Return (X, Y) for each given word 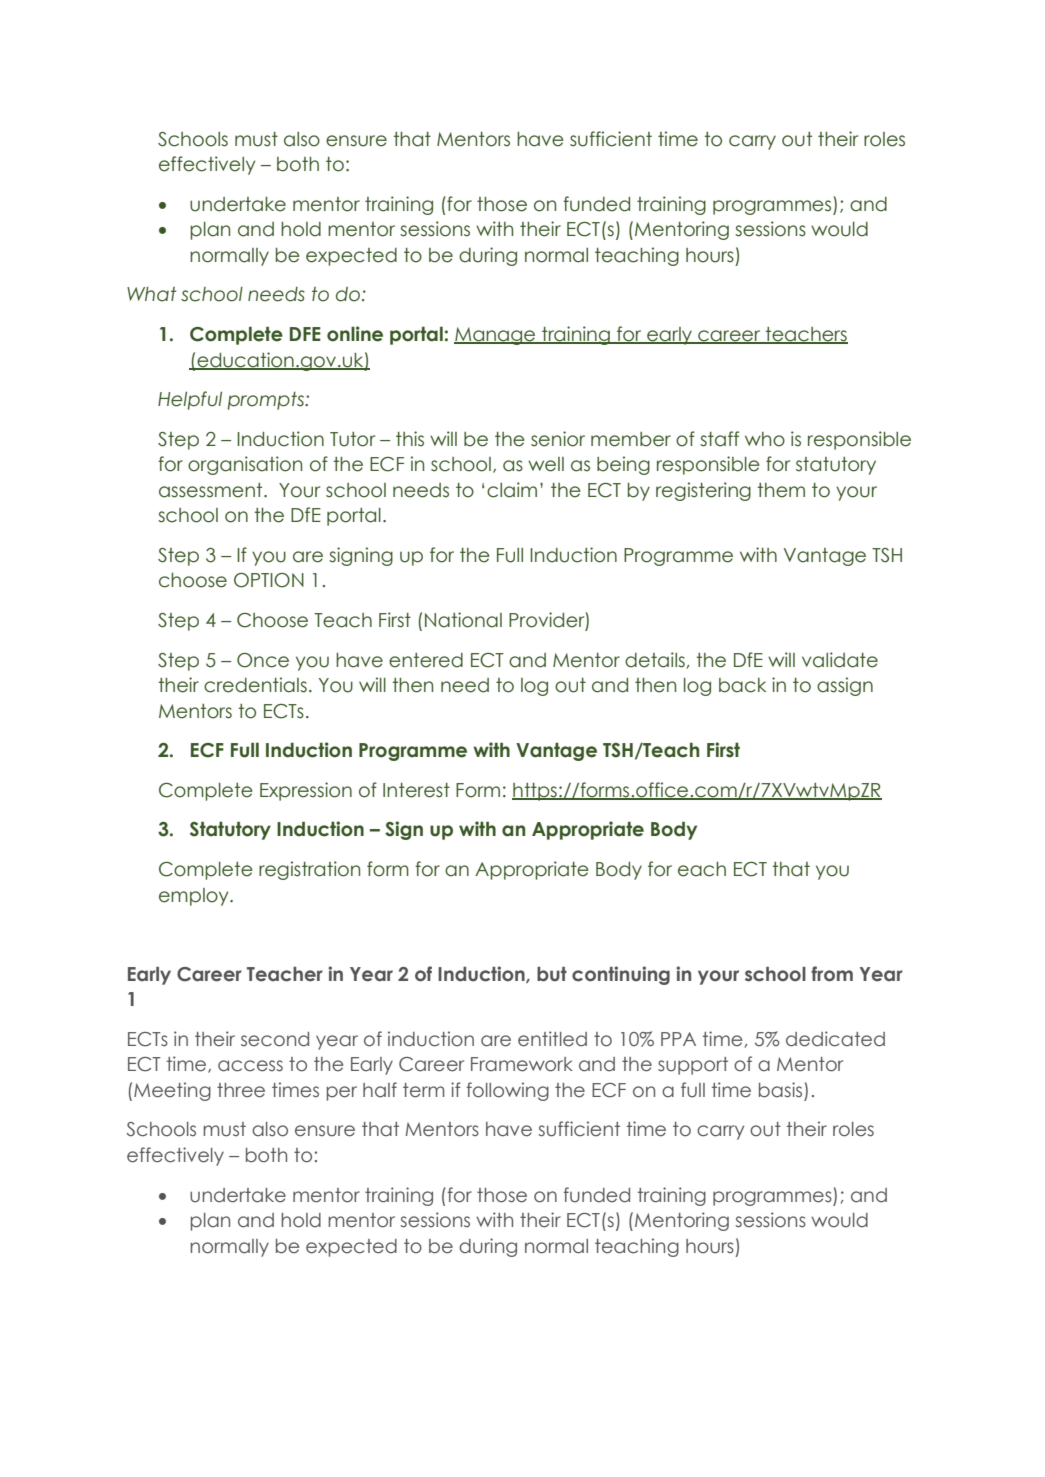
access (250, 1066)
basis (780, 1090)
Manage (496, 336)
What (151, 294)
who (765, 439)
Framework (522, 1064)
